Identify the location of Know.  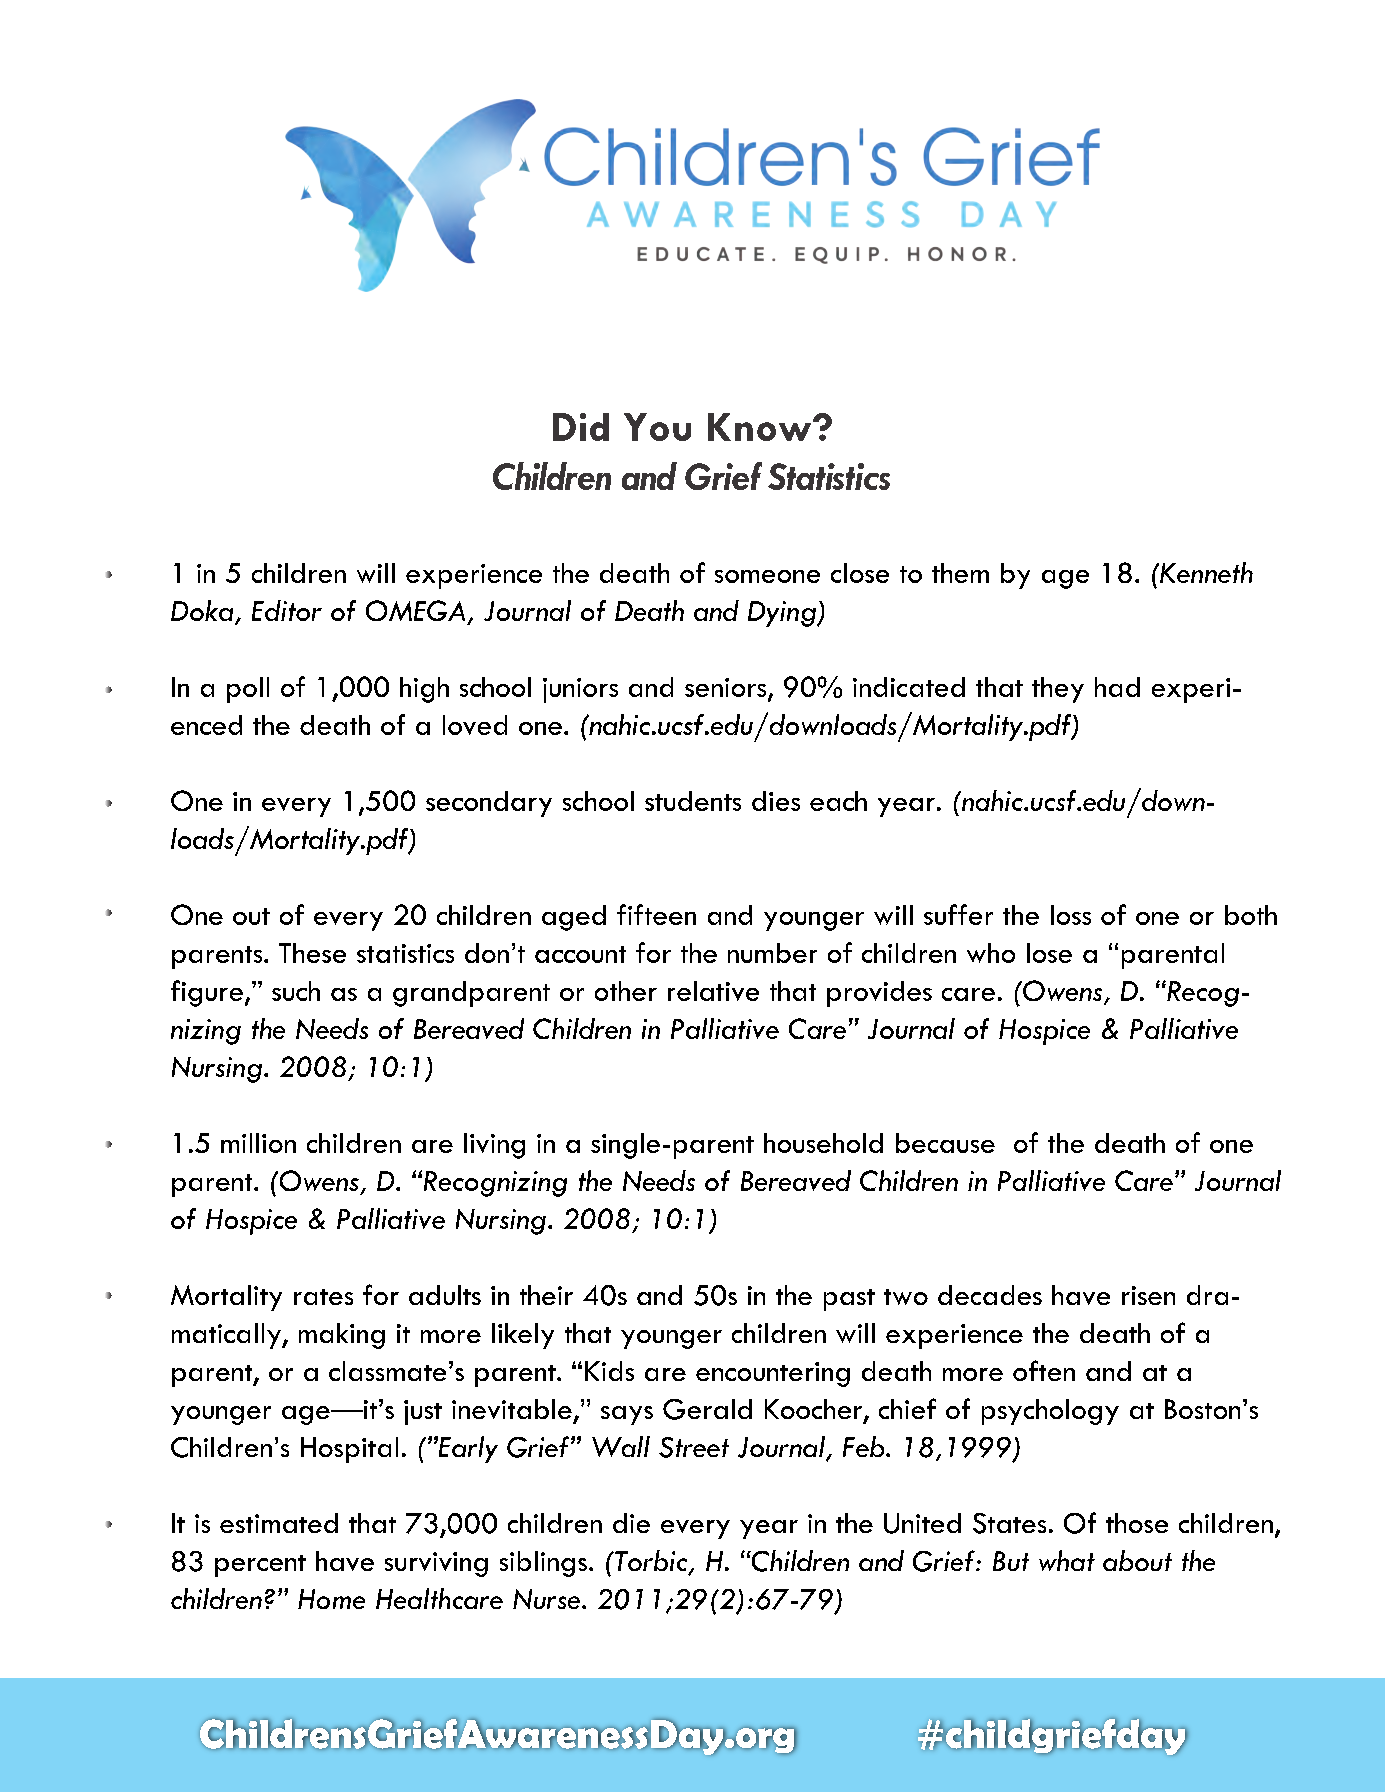
(761, 427).
